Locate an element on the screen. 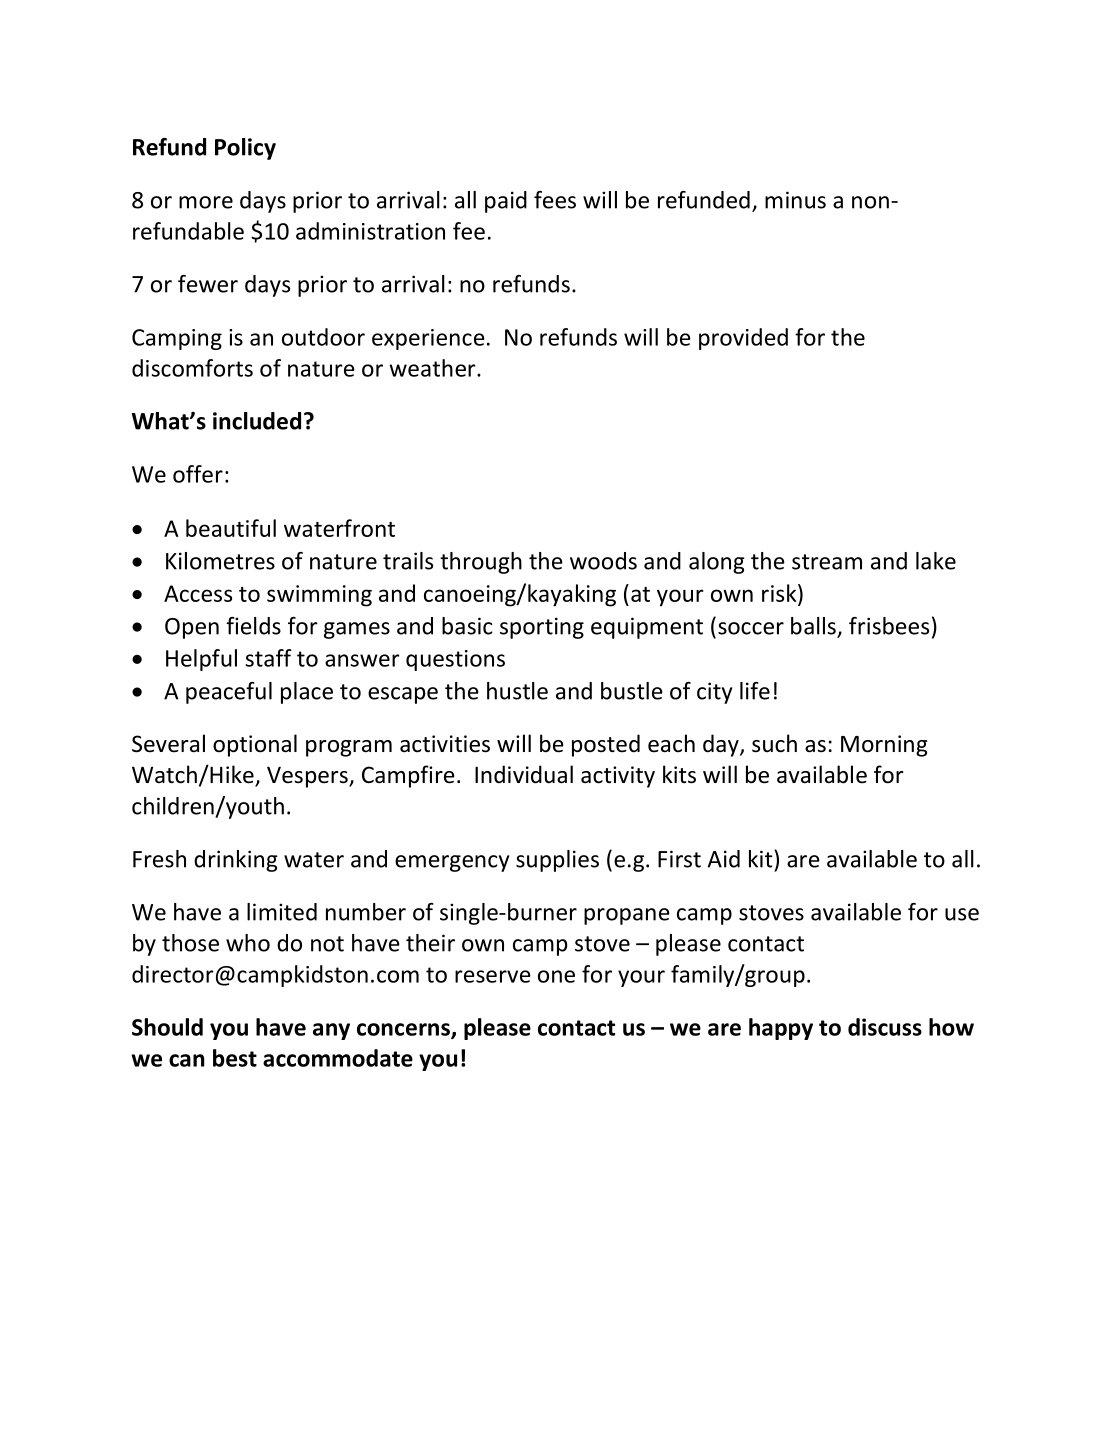  minus is located at coordinates (795, 200).
